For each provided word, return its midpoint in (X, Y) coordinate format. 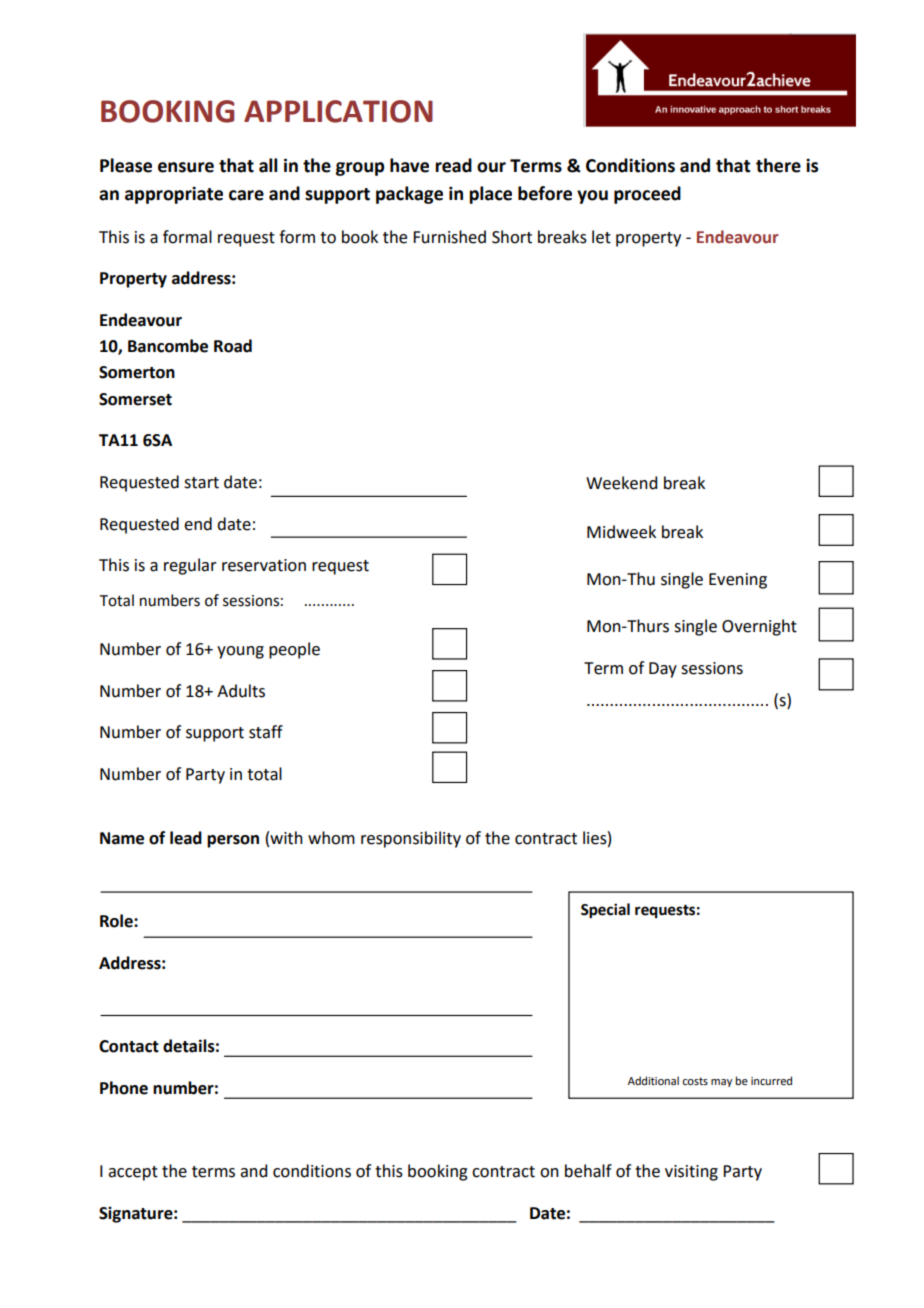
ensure (186, 167)
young (240, 652)
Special (605, 911)
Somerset (135, 399)
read (453, 165)
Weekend (621, 483)
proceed (647, 195)
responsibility (411, 839)
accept (133, 1173)
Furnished (449, 237)
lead (186, 838)
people (294, 650)
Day (663, 670)
